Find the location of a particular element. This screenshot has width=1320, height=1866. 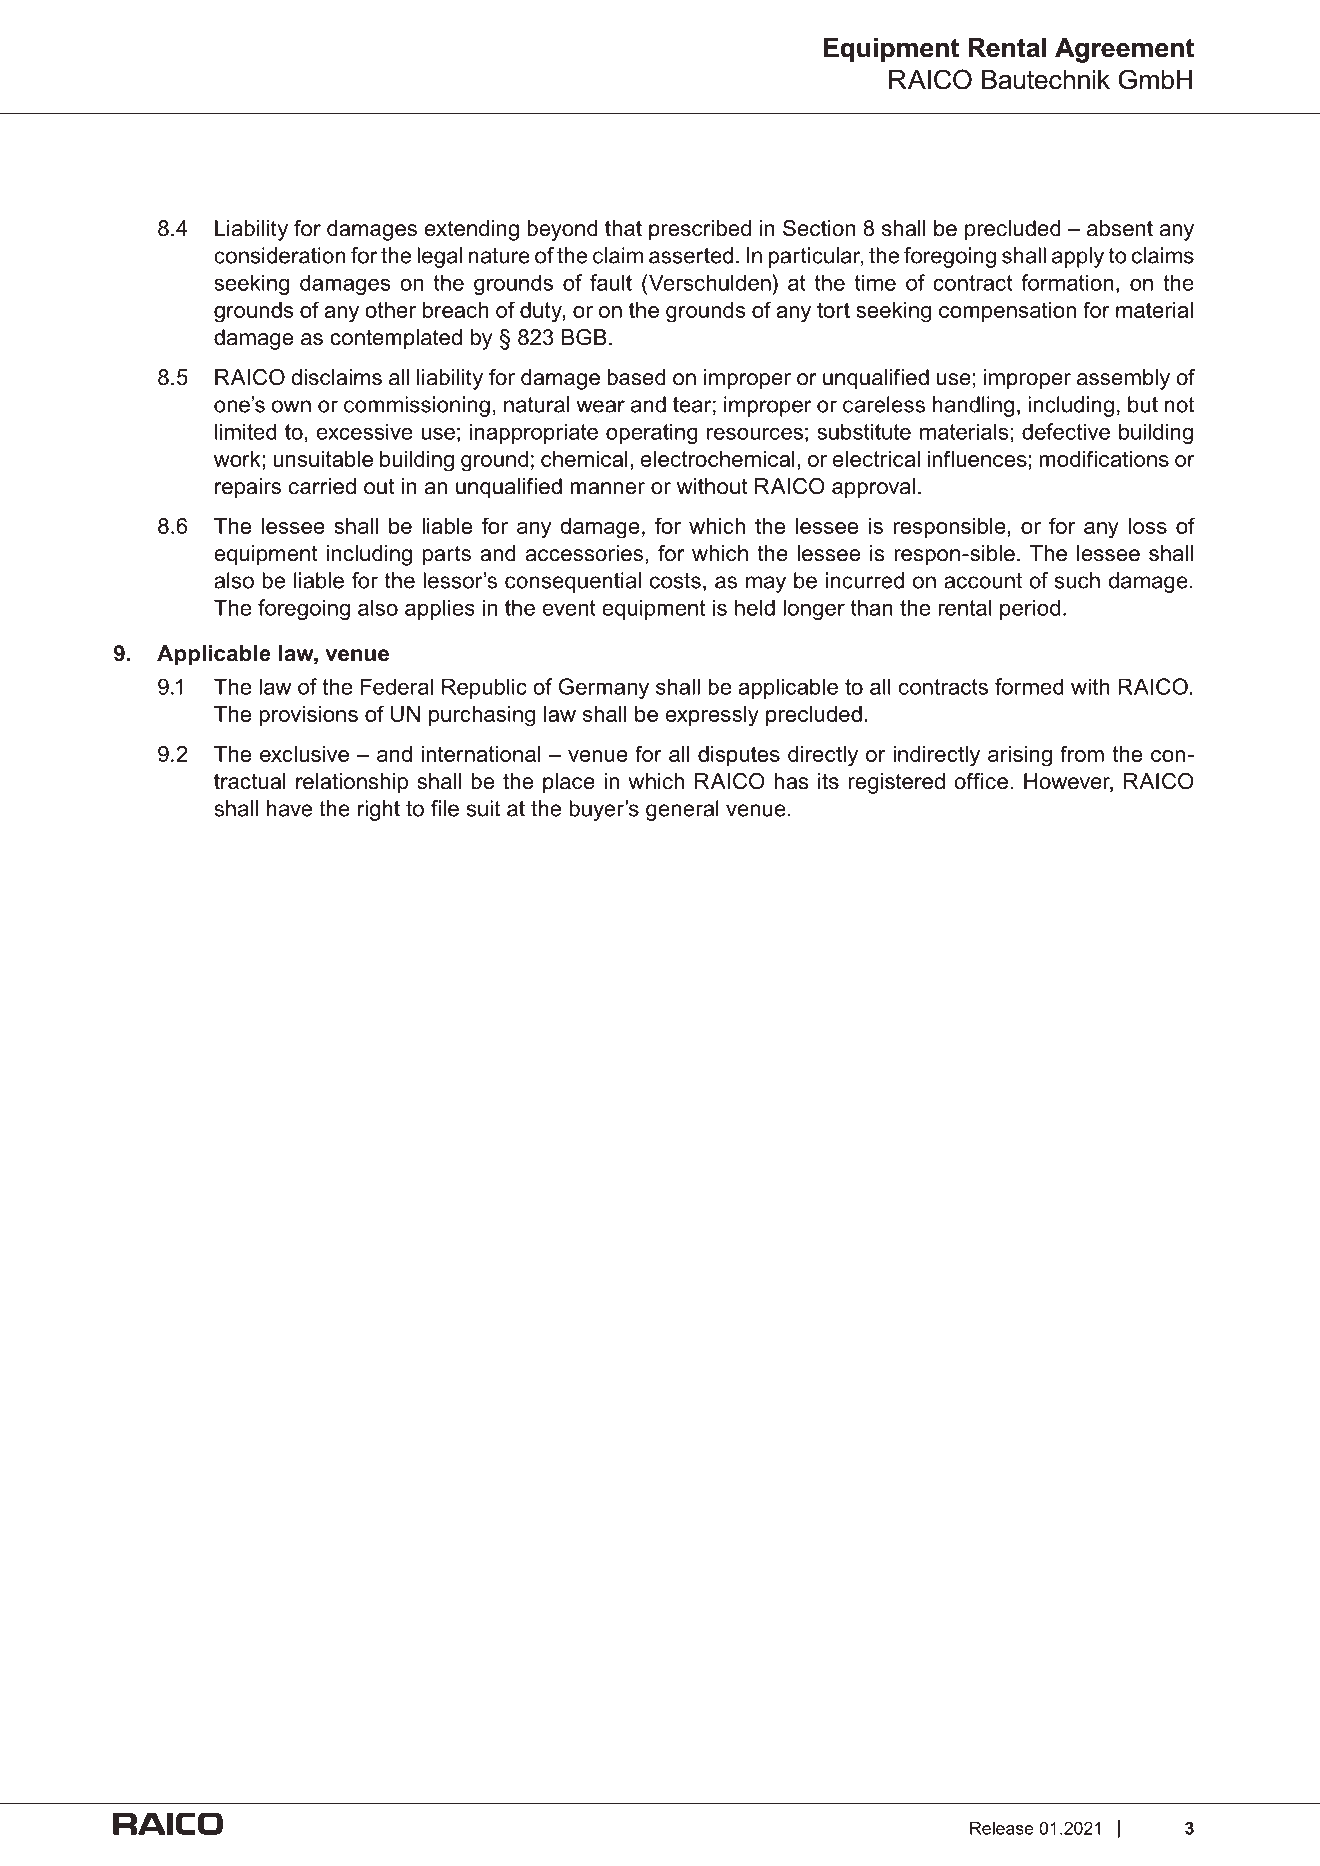

prescribed is located at coordinates (700, 230).
